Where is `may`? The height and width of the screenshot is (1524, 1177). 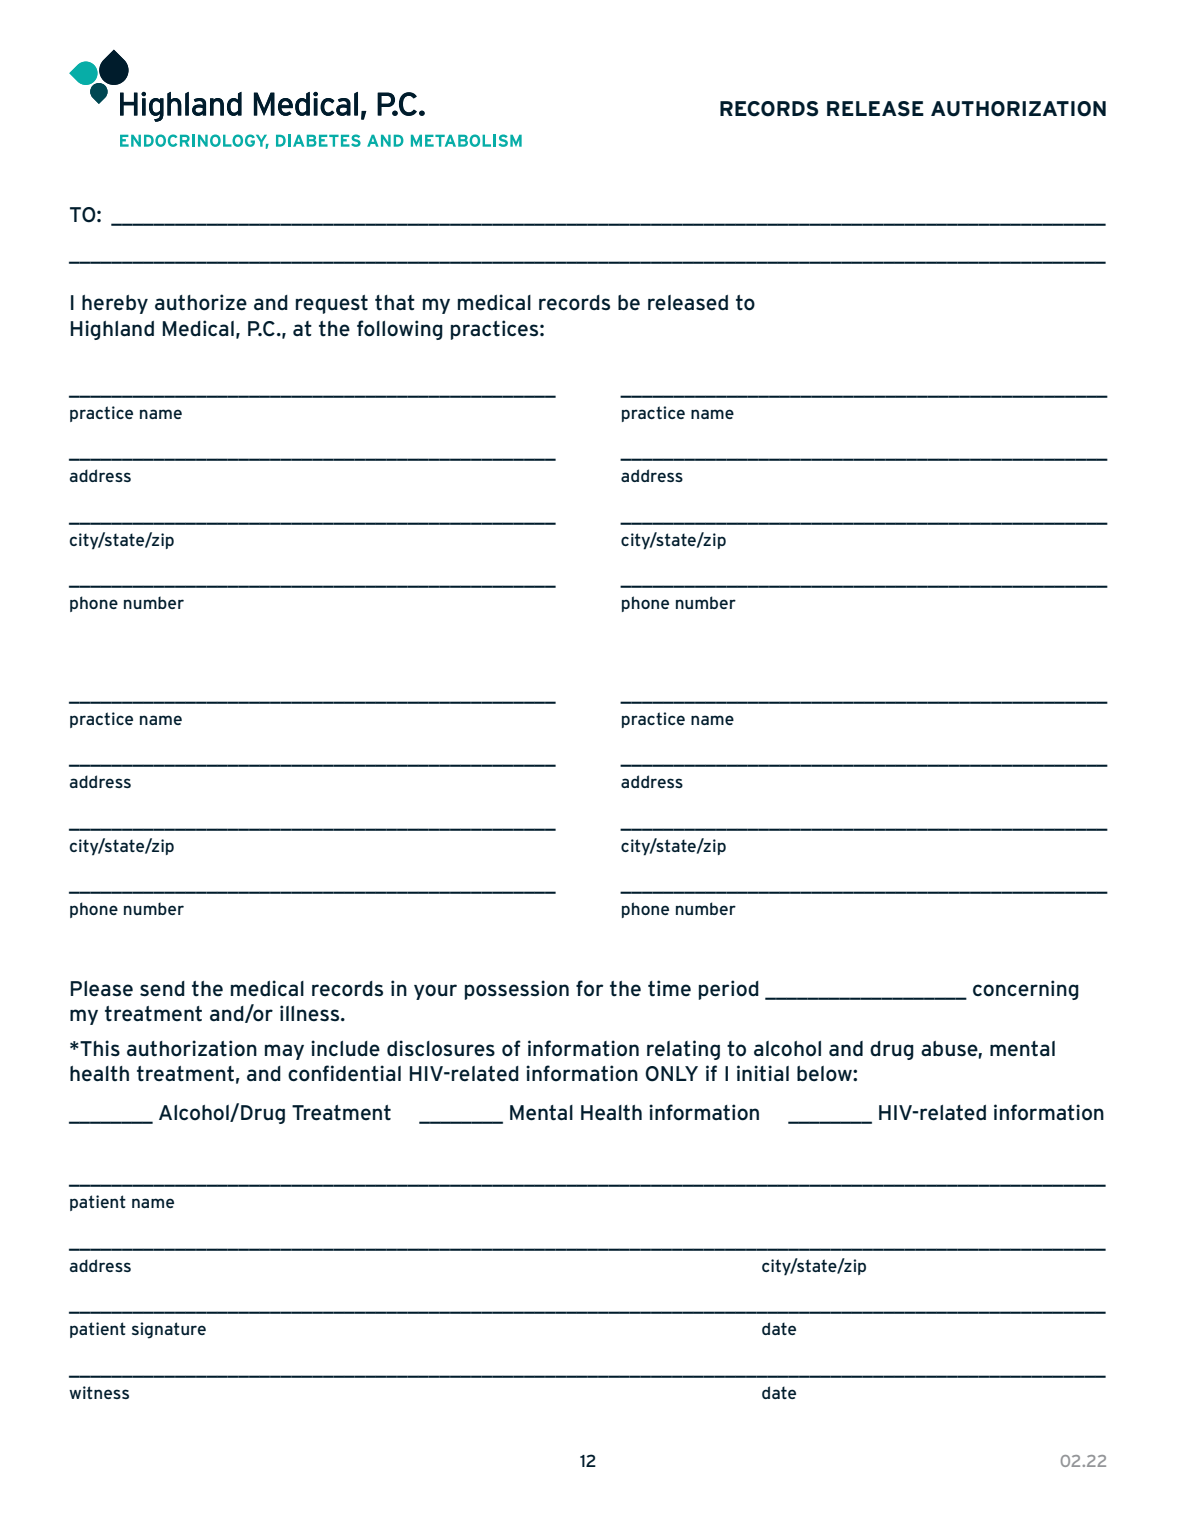
may is located at coordinates (284, 1052).
